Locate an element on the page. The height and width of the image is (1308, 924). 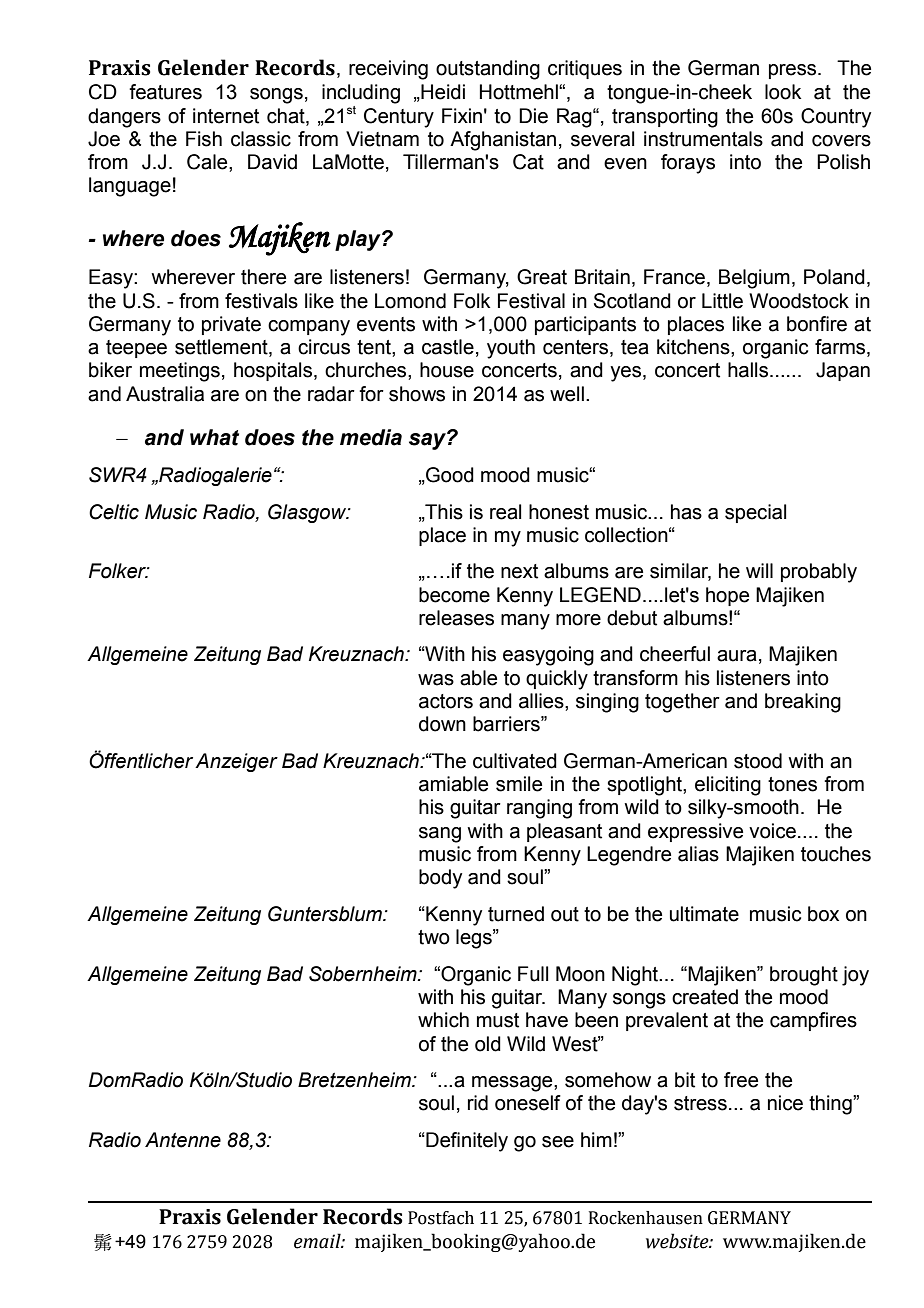
features is located at coordinates (165, 92).
